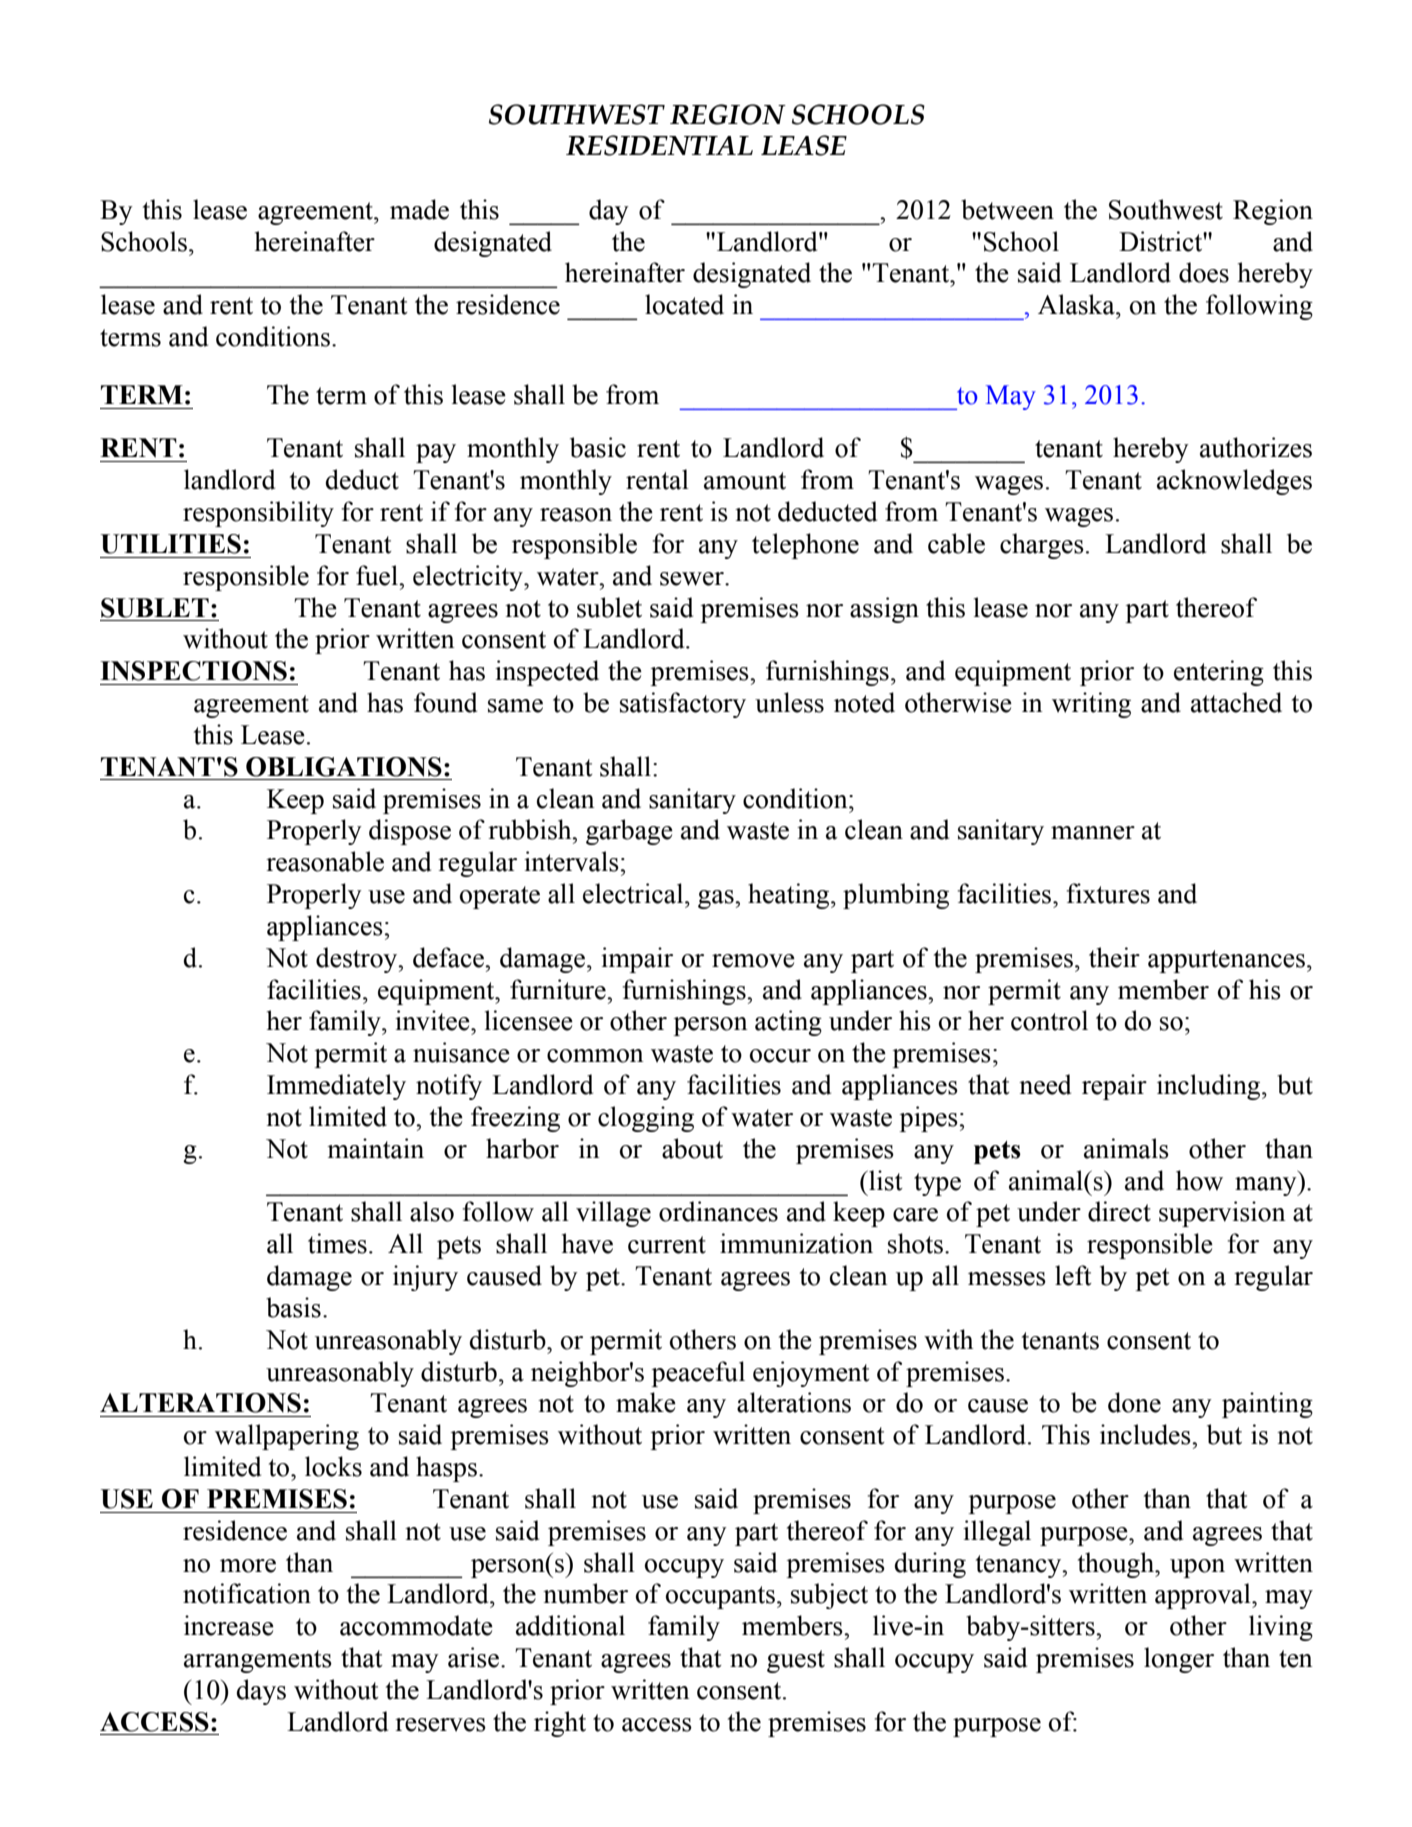 Image resolution: width=1412 pixels, height=1827 pixels. I want to click on does, so click(1204, 272).
